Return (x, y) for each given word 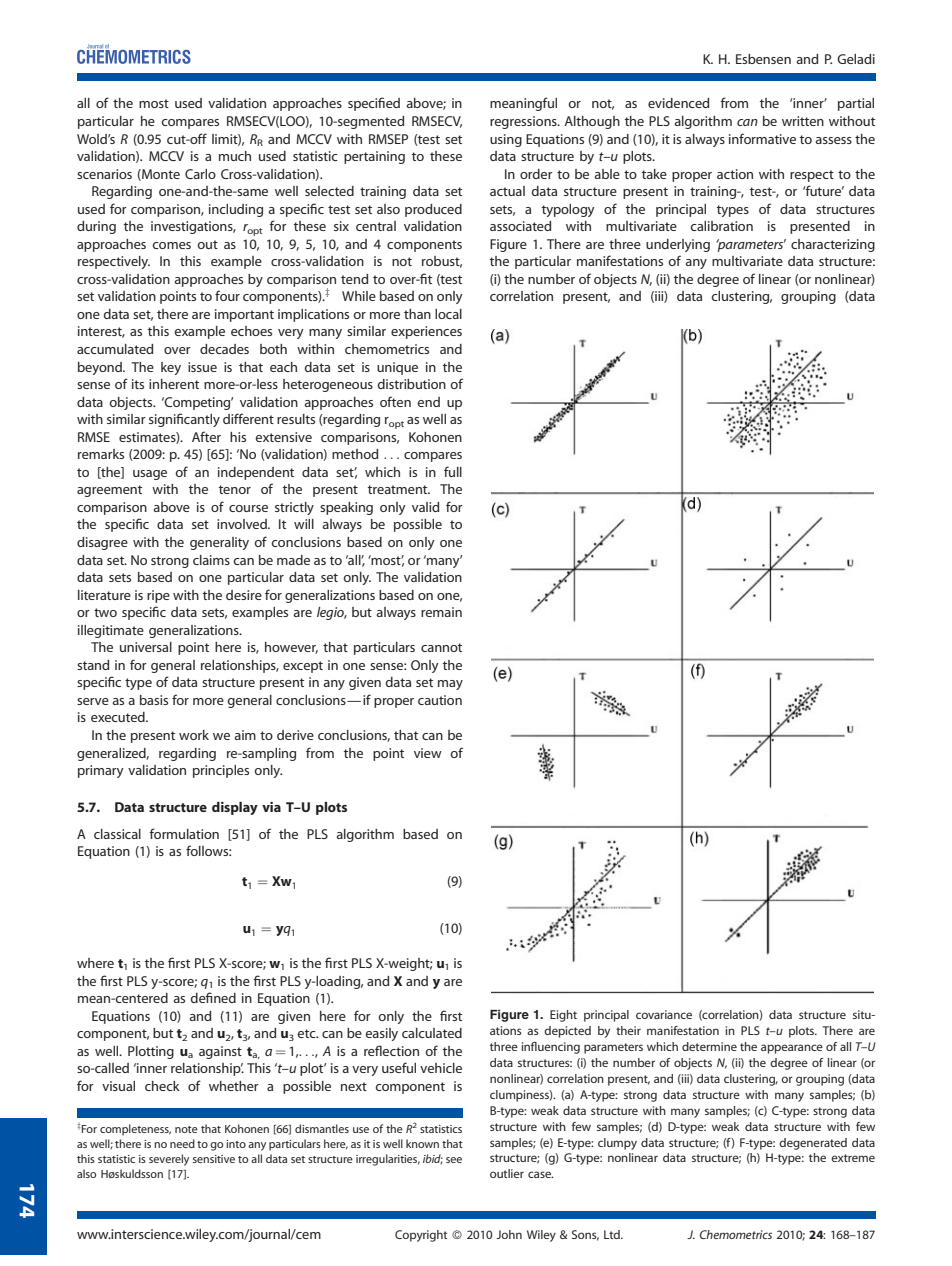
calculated (432, 1033)
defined (213, 997)
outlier (507, 1173)
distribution (412, 384)
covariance (664, 1014)
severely (169, 1160)
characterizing (833, 245)
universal (146, 647)
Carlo (200, 174)
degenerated (813, 1144)
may (450, 685)
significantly (184, 420)
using (506, 140)
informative (762, 138)
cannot (441, 647)
